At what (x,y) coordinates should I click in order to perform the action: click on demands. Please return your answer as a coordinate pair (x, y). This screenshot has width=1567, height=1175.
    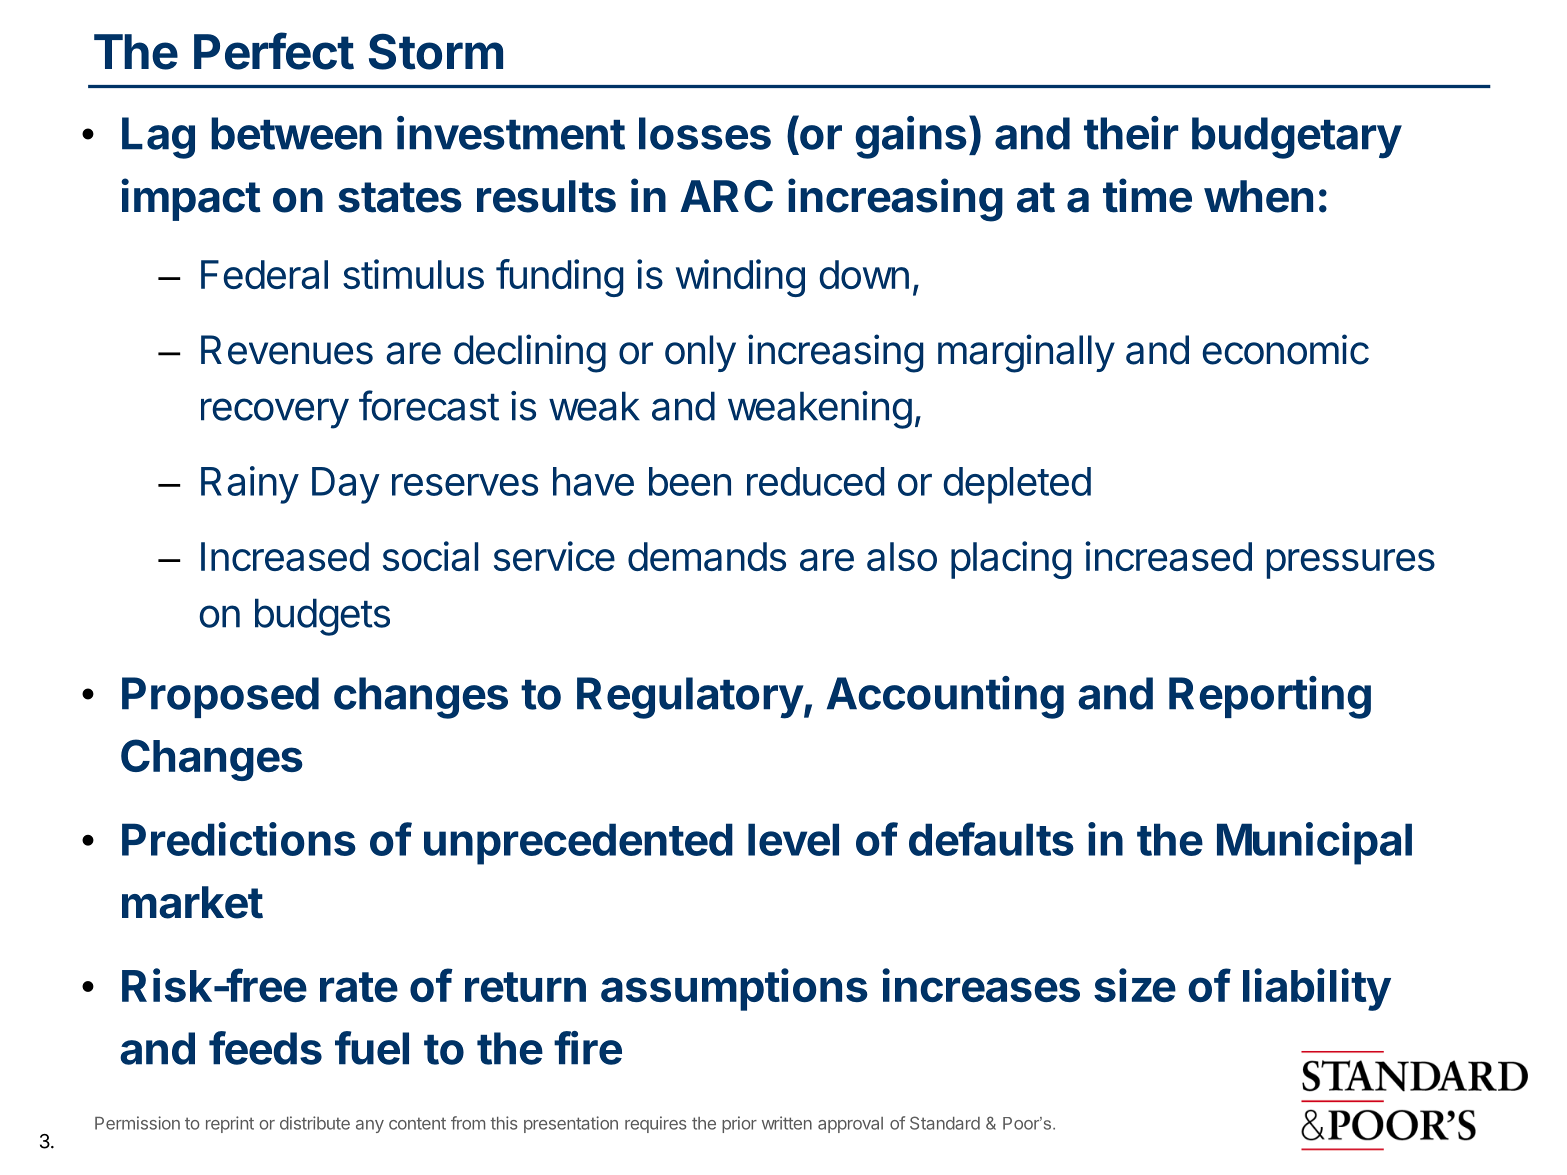
    Looking at the image, I should click on (707, 556).
